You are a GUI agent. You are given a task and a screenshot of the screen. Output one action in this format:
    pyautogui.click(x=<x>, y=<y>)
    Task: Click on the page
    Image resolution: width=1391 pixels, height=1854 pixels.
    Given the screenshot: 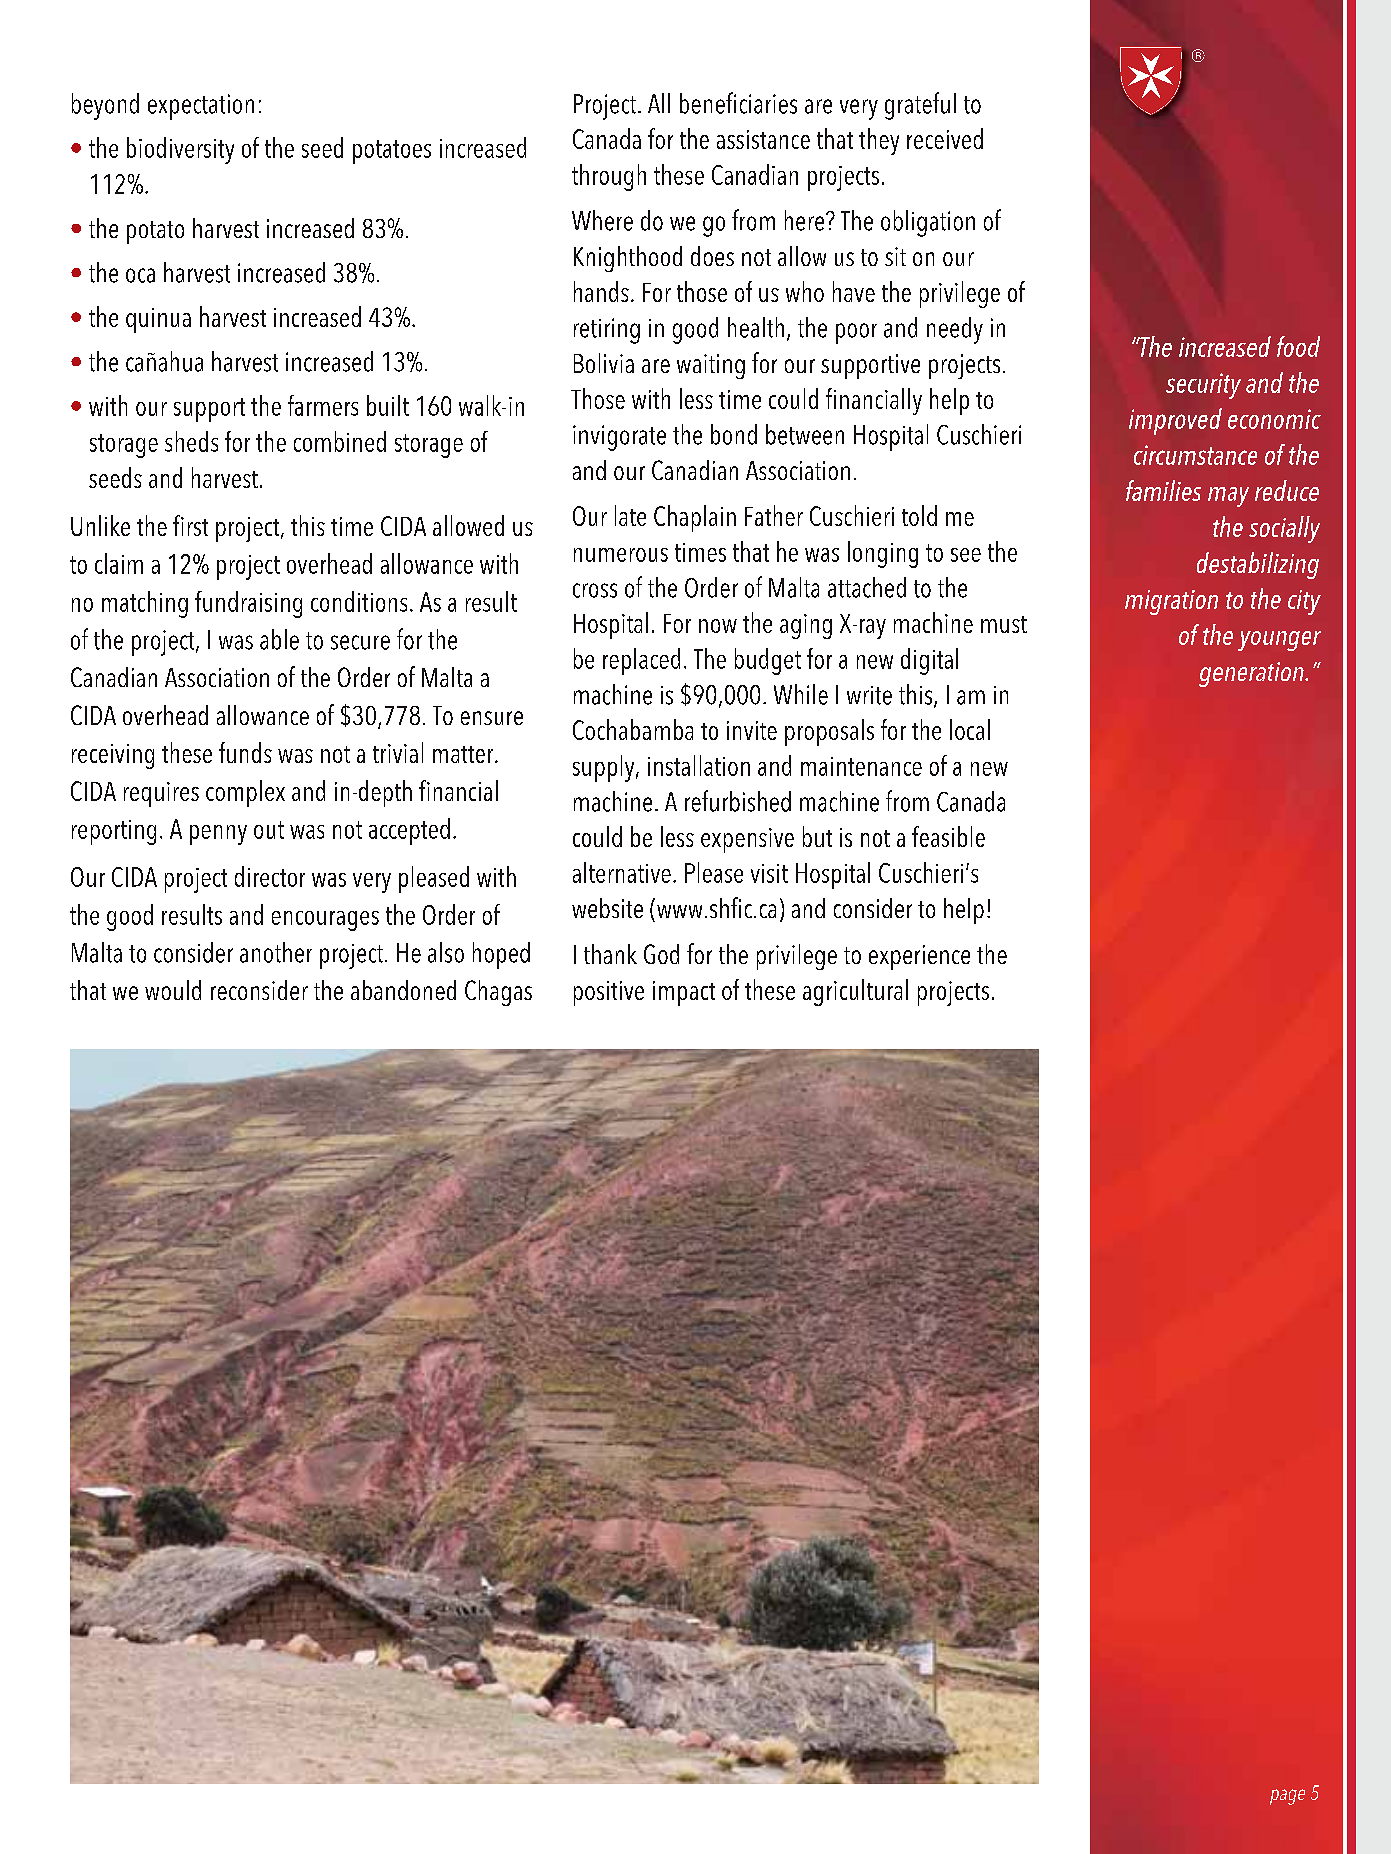 What is the action you would take?
    pyautogui.click(x=1287, y=1797)
